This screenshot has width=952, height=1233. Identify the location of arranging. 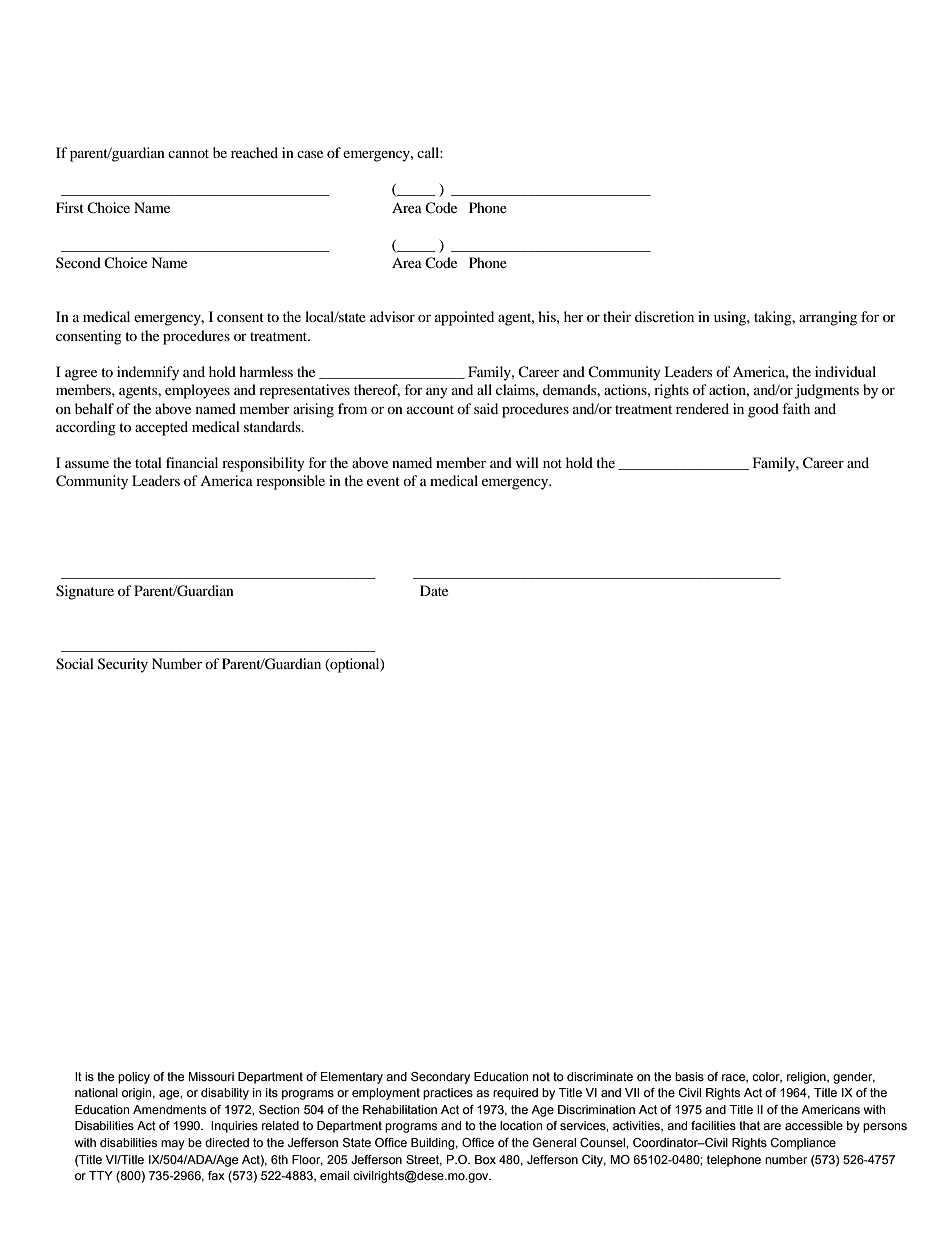
(828, 318).
